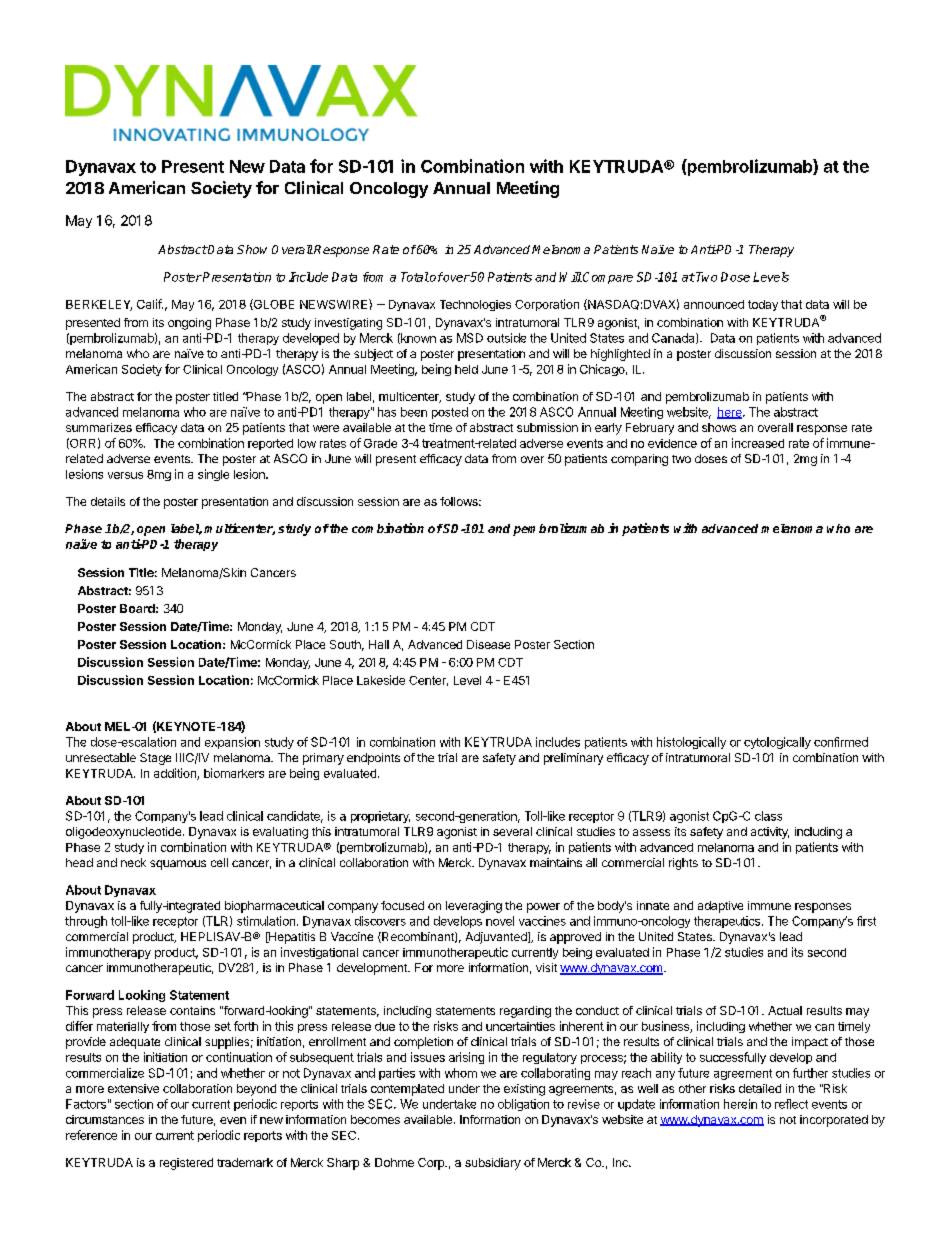  What do you see at coordinates (475, 305) in the screenshot?
I see `Technologies` at bounding box center [475, 305].
